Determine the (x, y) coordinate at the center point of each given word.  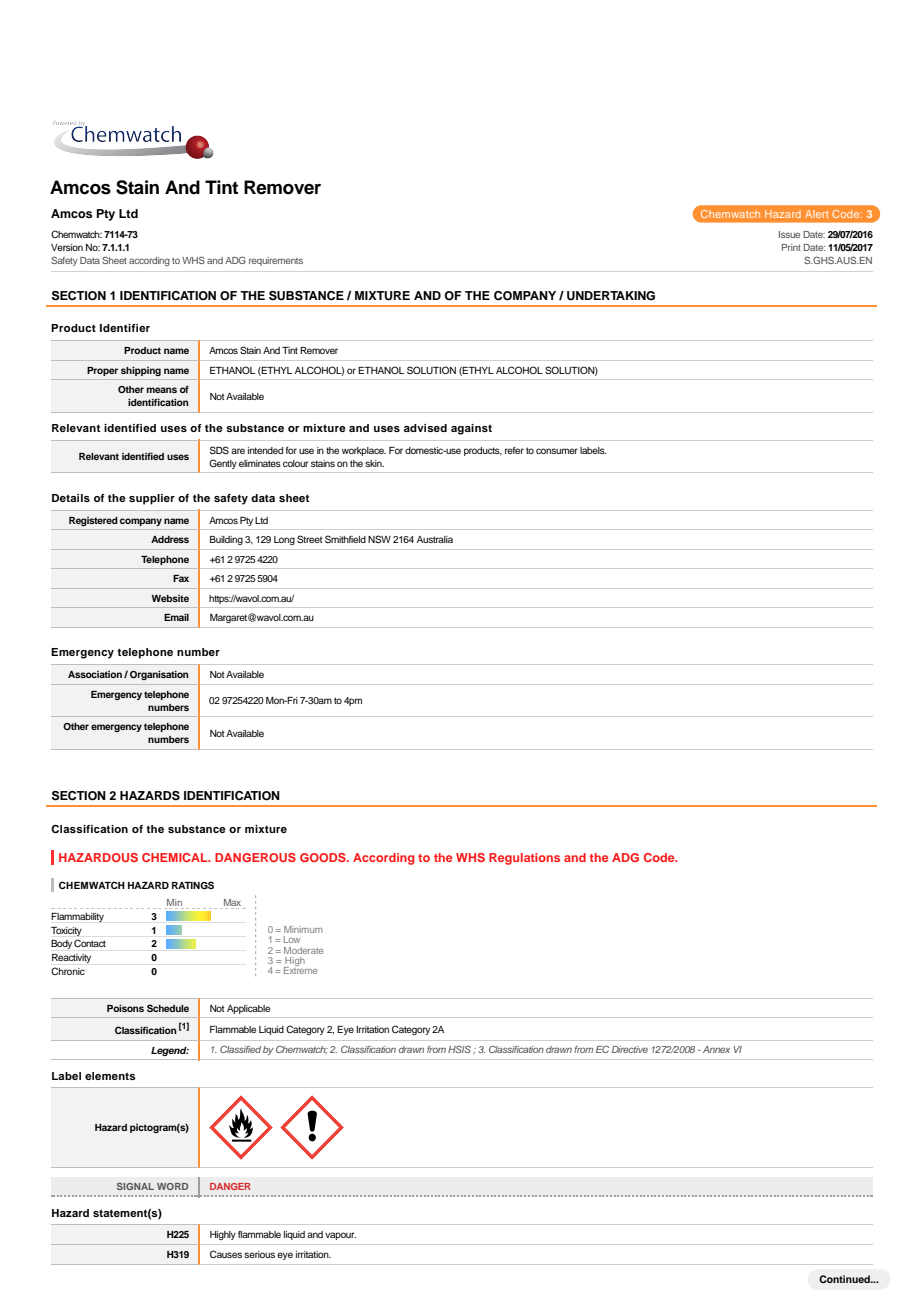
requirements (276, 261)
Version (67, 247)
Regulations (524, 859)
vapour (340, 1236)
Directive (630, 1049)
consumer (557, 451)
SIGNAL (135, 1186)
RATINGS (193, 885)
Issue (789, 234)
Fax (181, 578)
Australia (435, 539)
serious (259, 1254)
